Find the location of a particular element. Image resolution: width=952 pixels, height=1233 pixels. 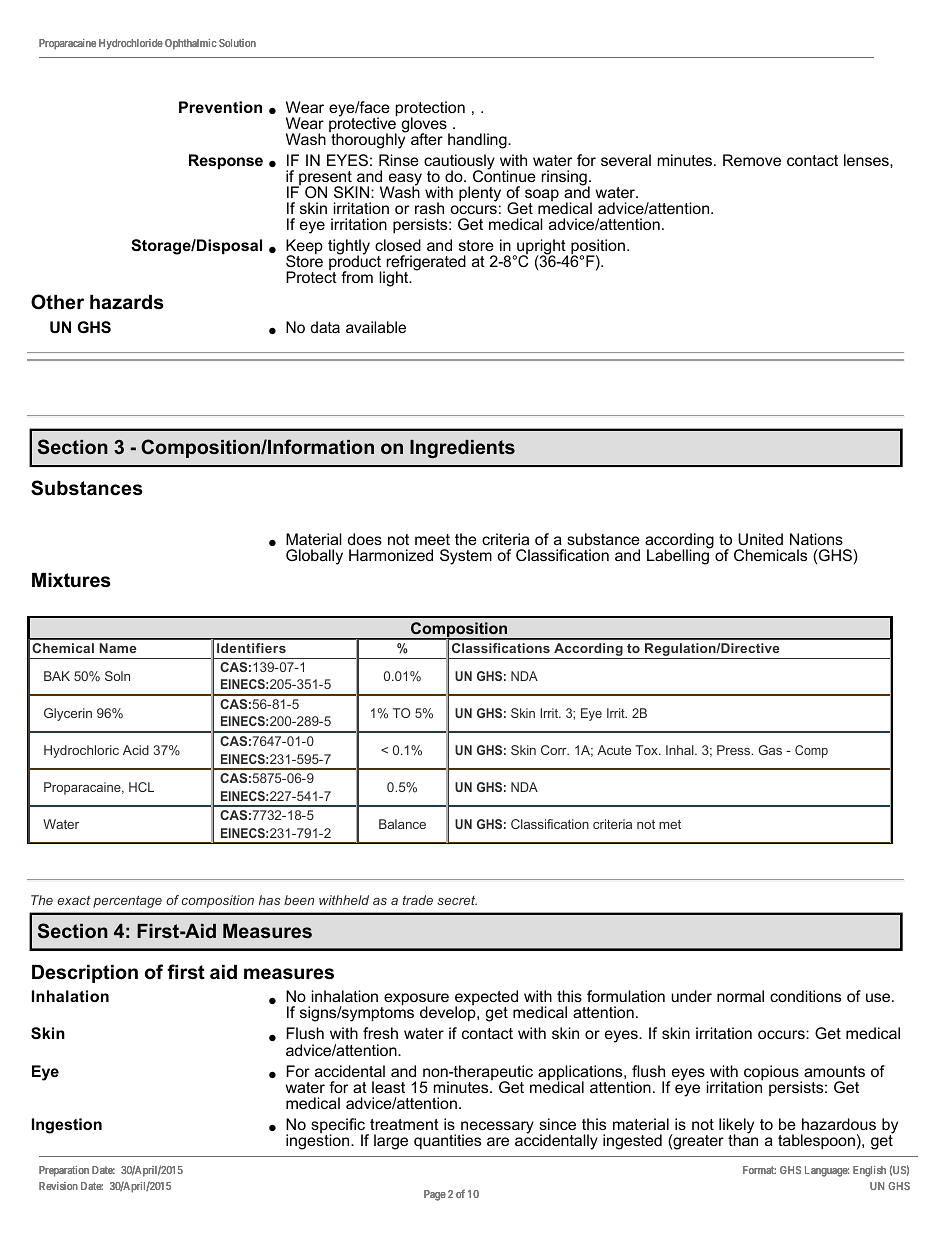

United is located at coordinates (760, 539).
